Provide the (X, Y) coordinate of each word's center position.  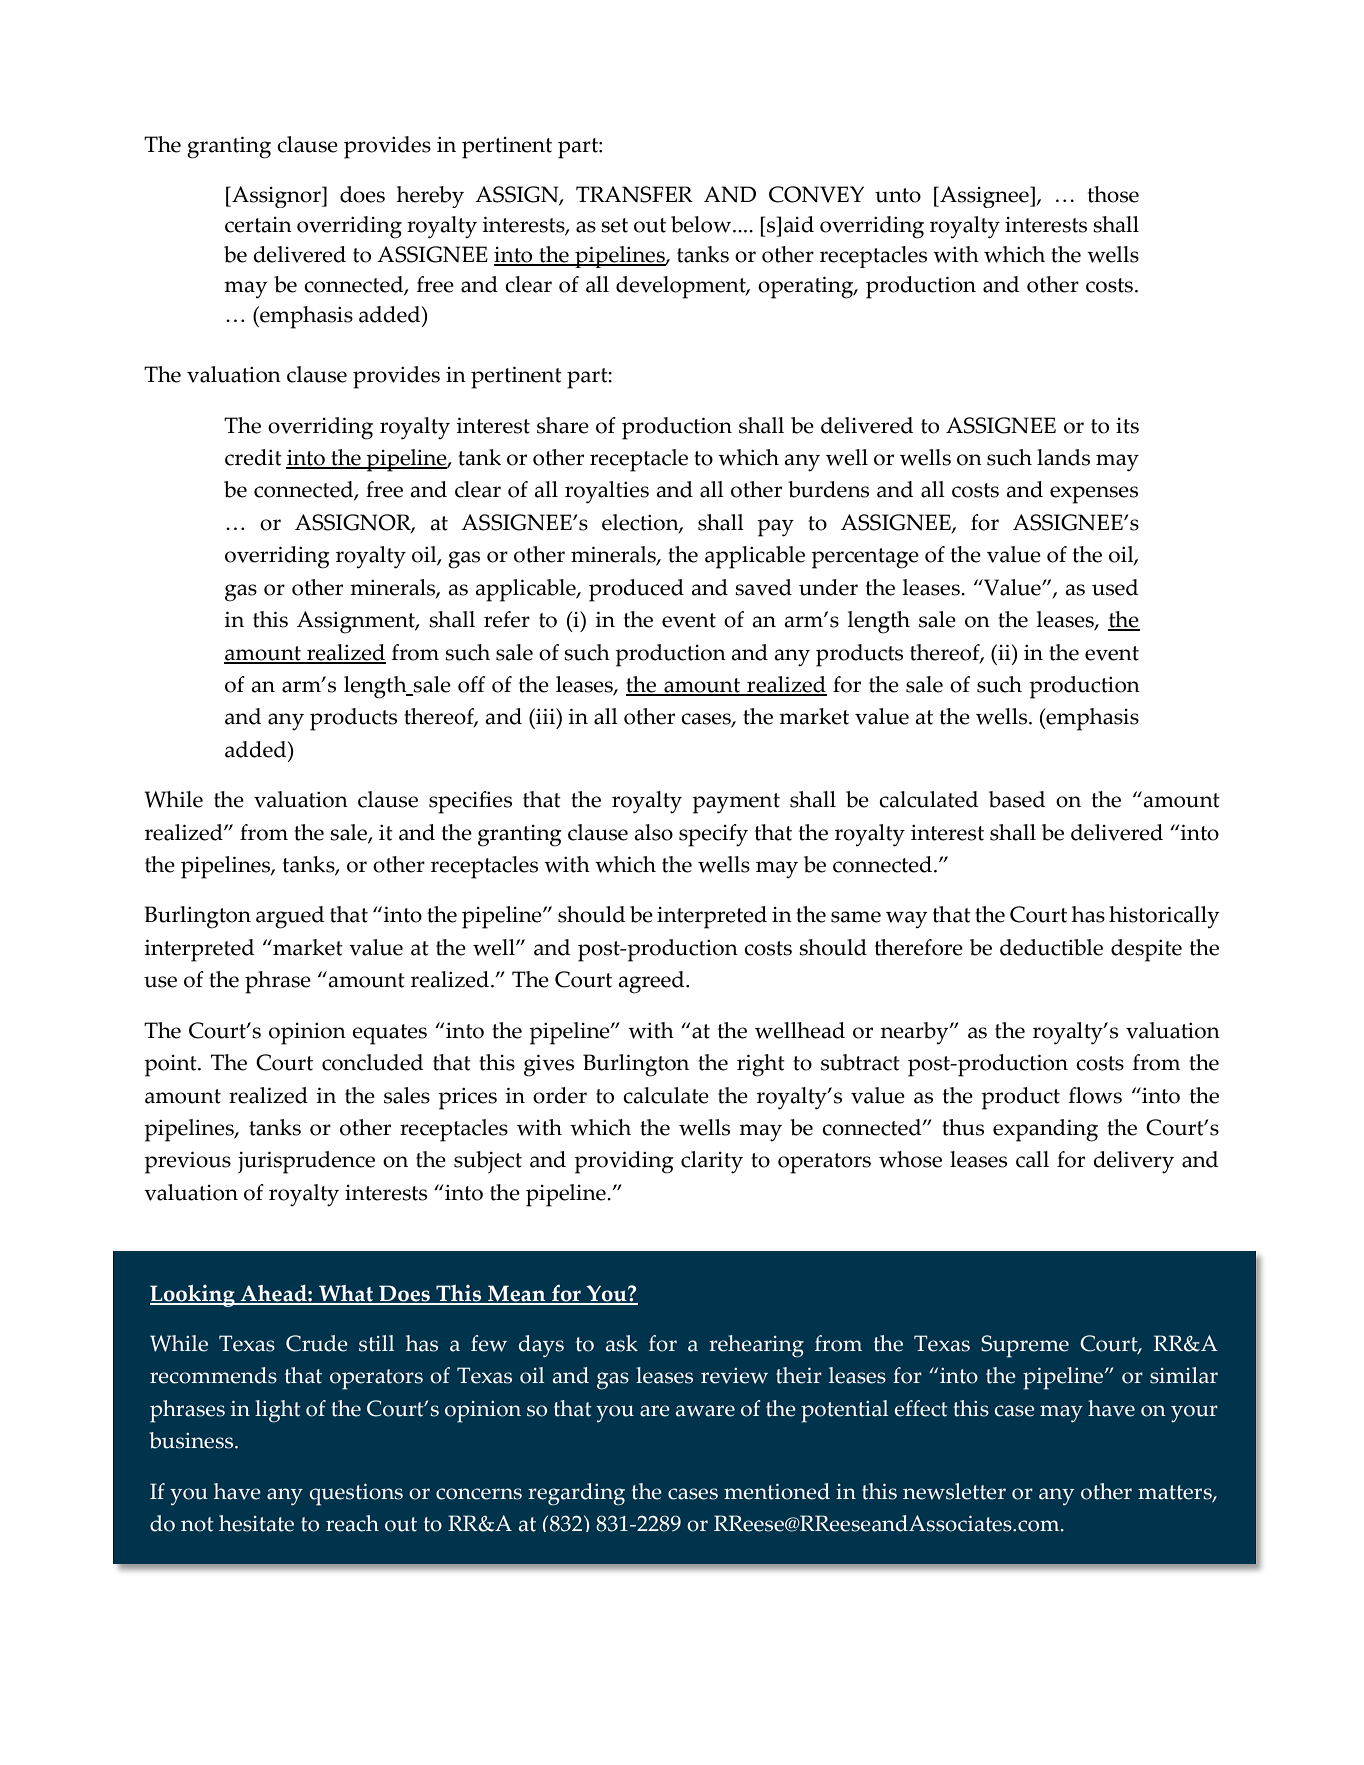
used (1115, 587)
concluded (372, 1062)
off (471, 684)
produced (636, 590)
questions (356, 1495)
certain (258, 225)
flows (1095, 1095)
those (1113, 194)
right (761, 1065)
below (702, 224)
